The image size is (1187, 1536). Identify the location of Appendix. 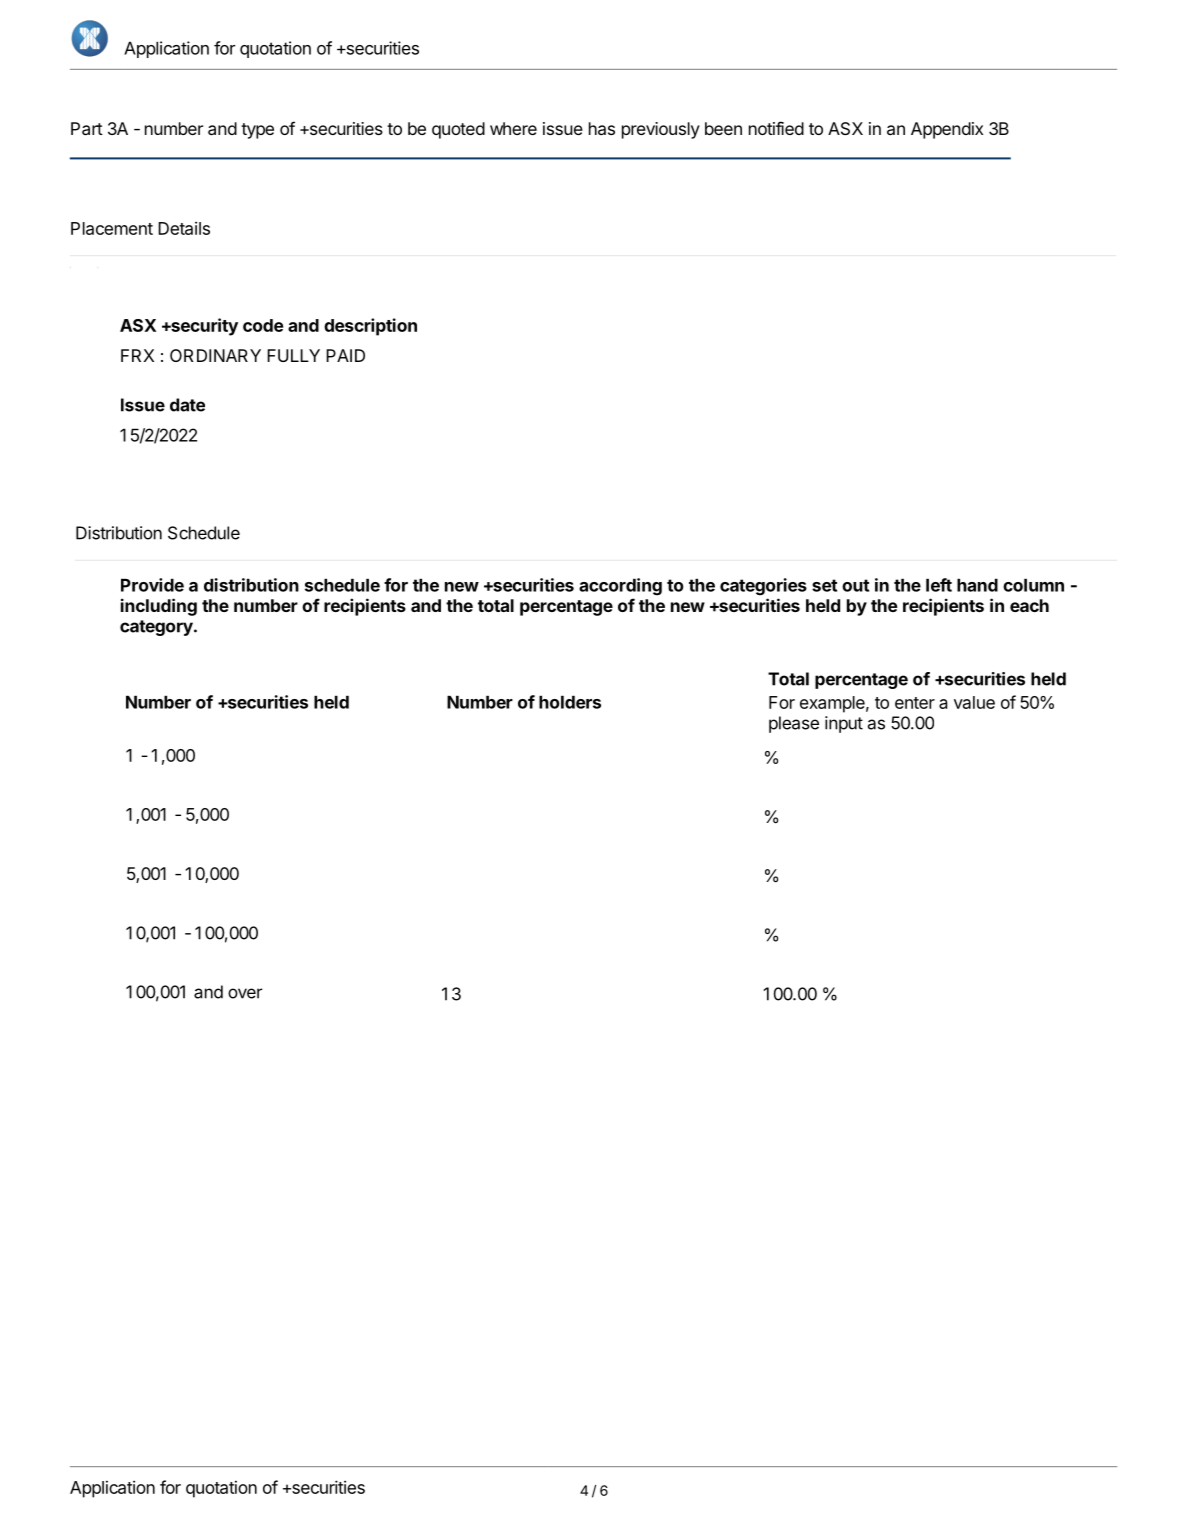
(947, 130).
